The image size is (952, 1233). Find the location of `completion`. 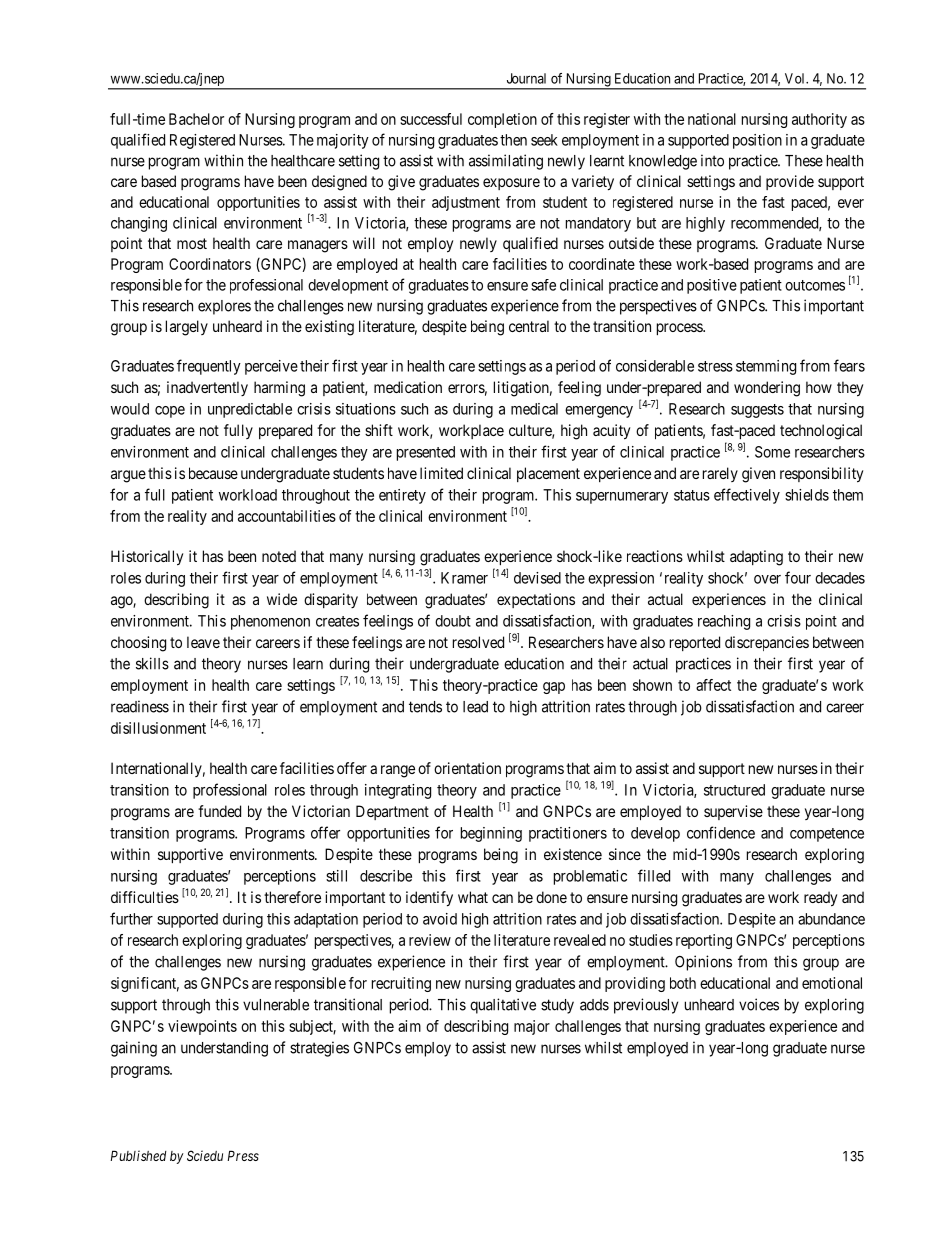

completion is located at coordinates (502, 120).
